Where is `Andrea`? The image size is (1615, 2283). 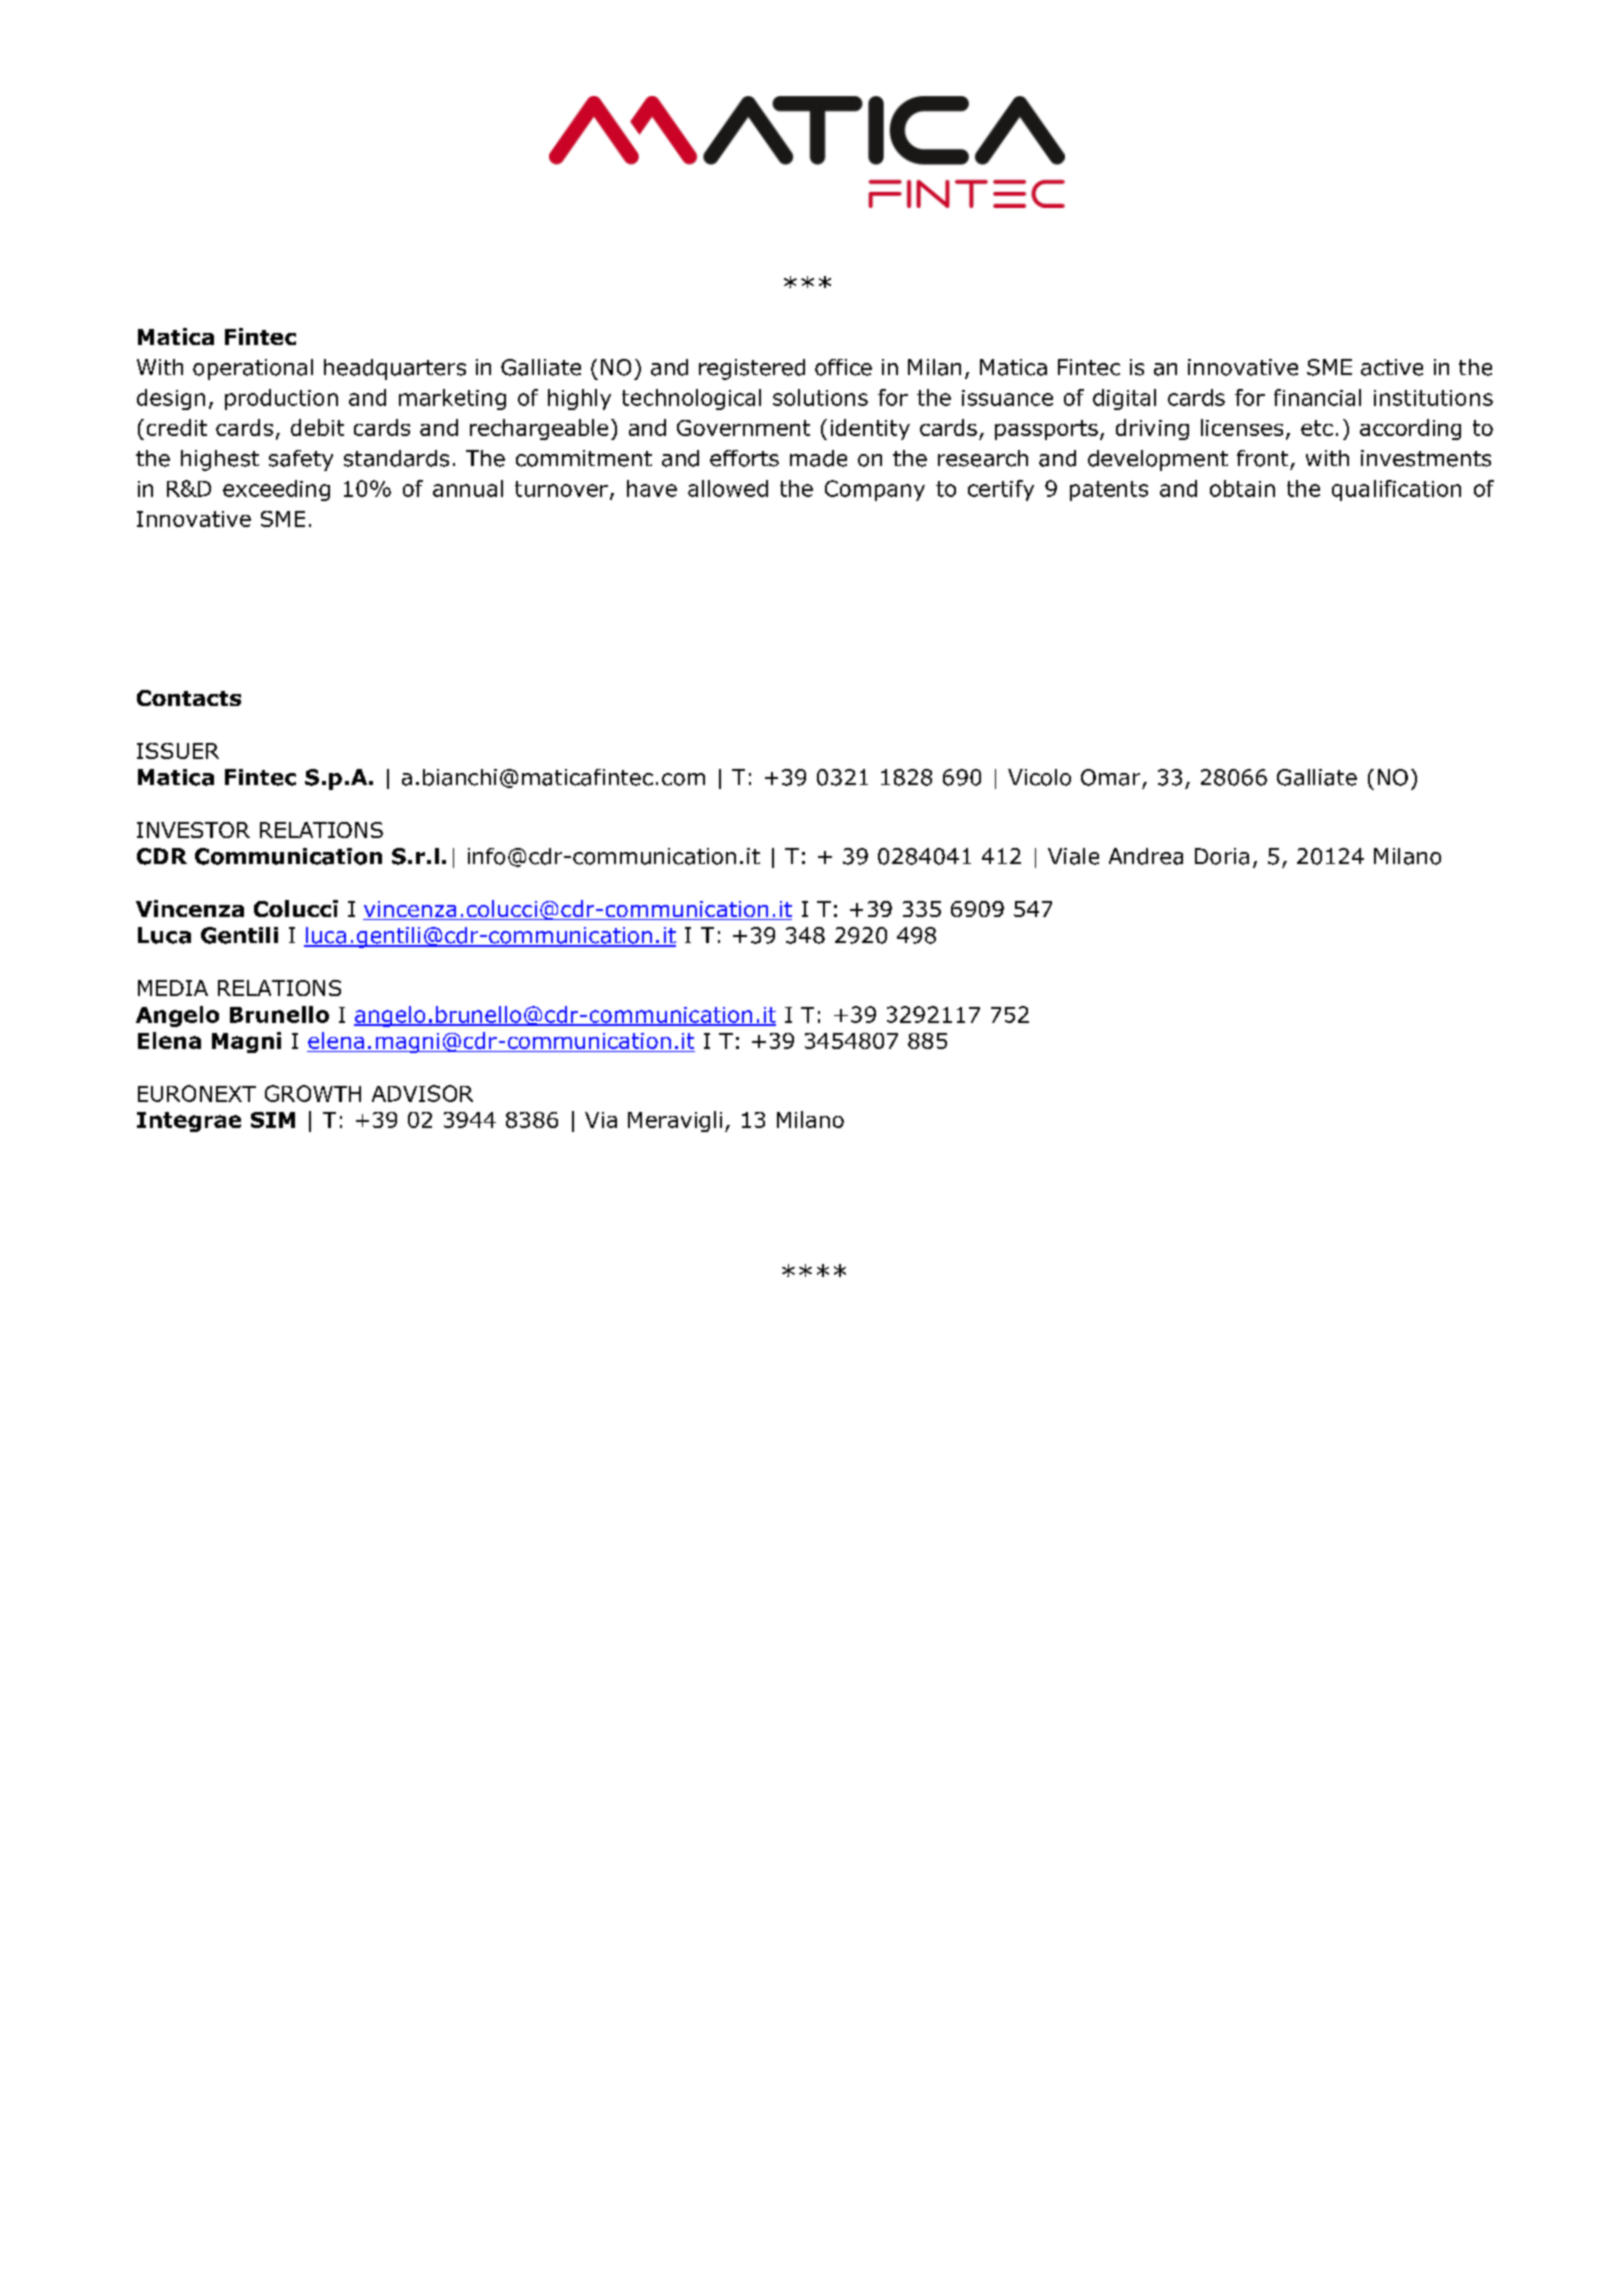
Andrea is located at coordinates (1146, 856).
